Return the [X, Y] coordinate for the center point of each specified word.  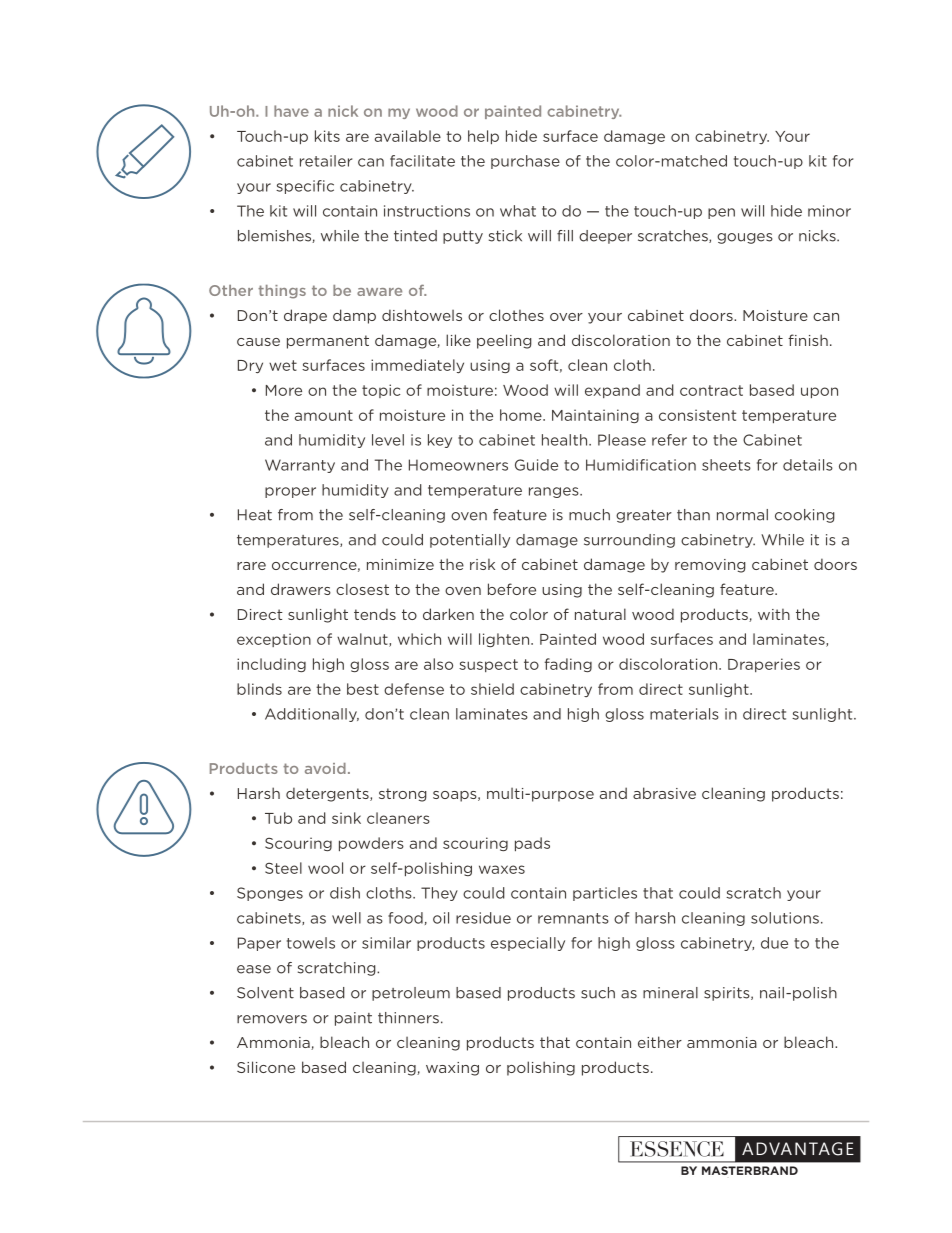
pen [721, 213]
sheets [726, 465]
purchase [525, 162]
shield [492, 689]
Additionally [312, 715]
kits [327, 136]
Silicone [266, 1067]
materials [684, 714]
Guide [536, 465]
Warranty [300, 466]
